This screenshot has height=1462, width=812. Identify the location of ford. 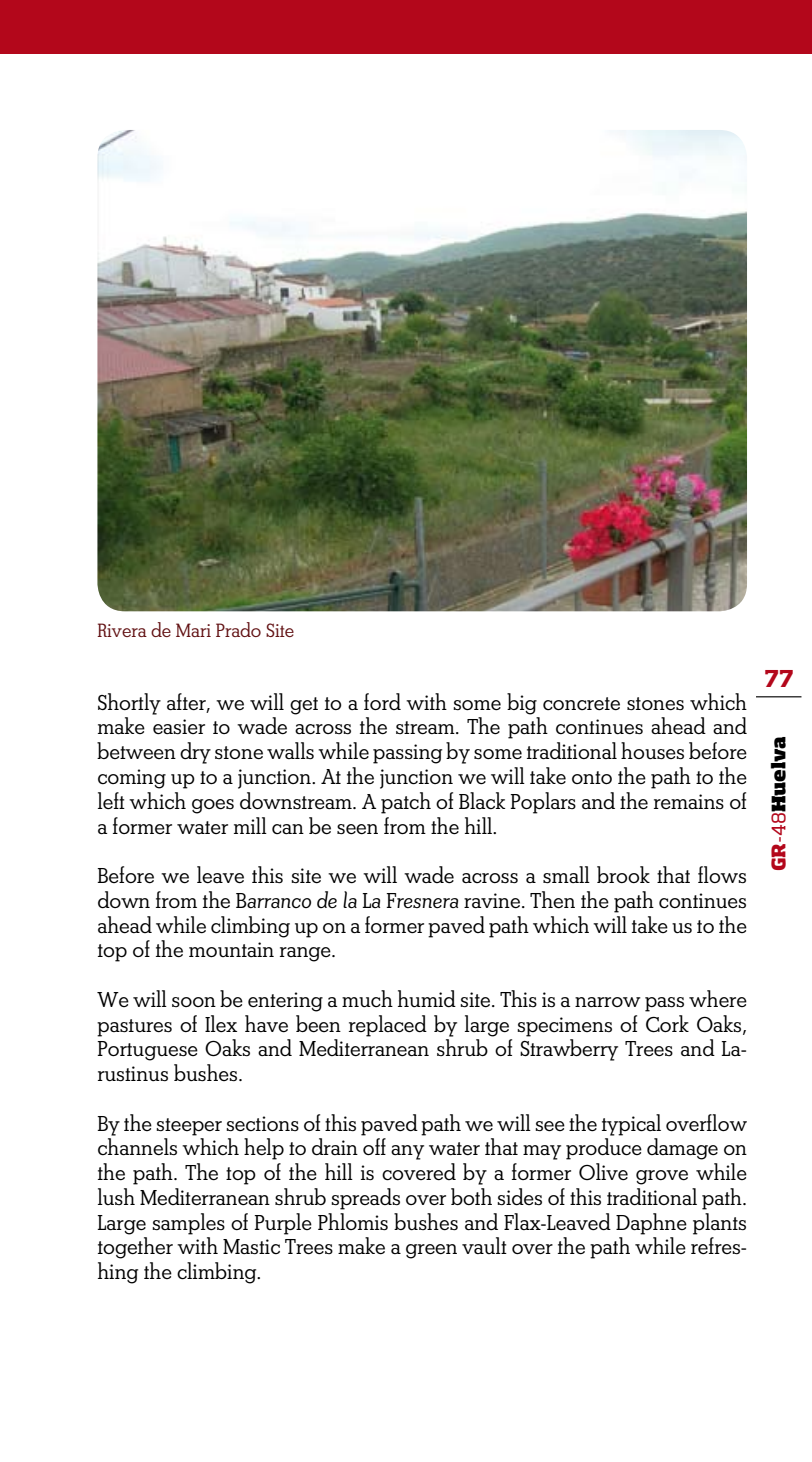
(382, 701).
